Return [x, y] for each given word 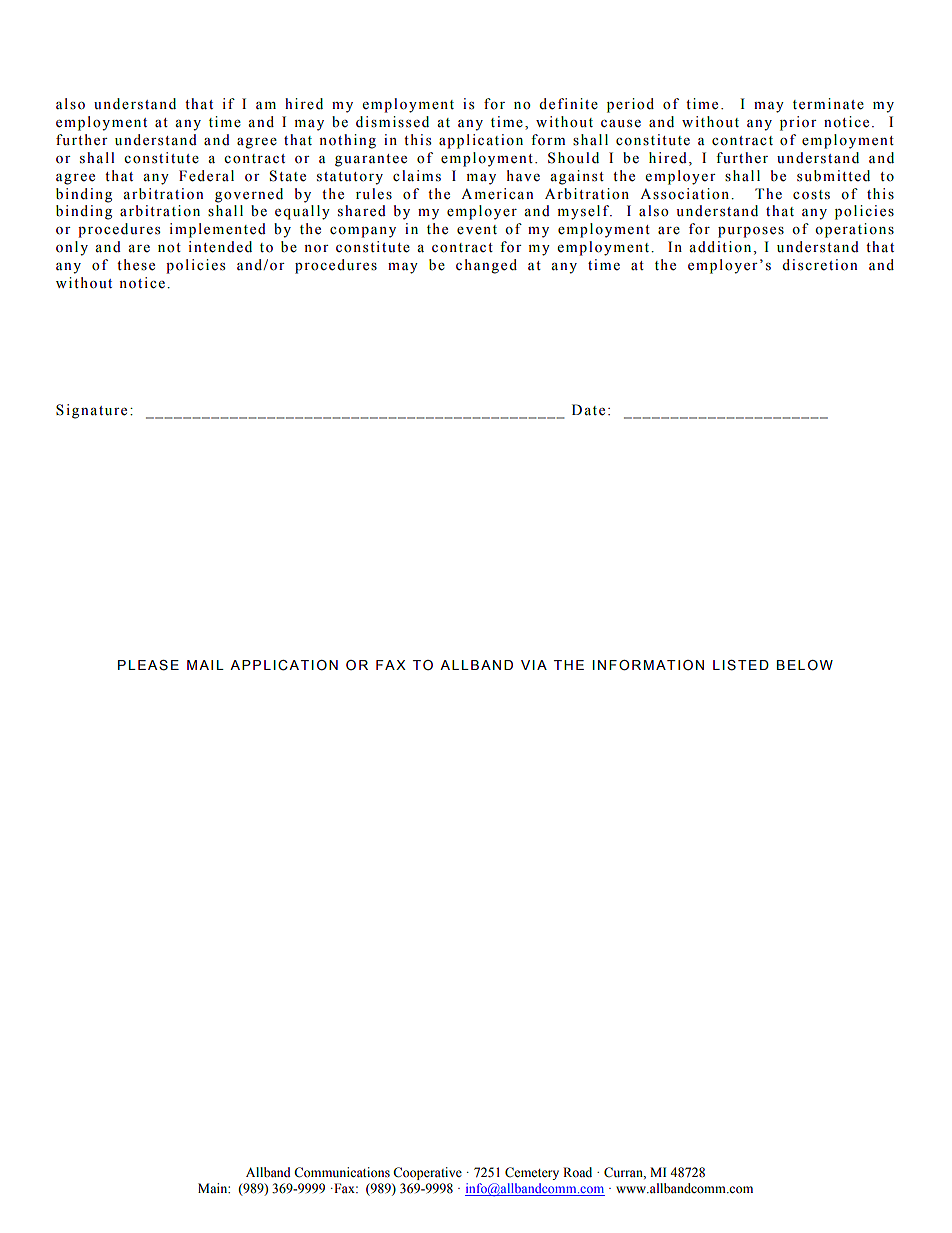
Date [588, 410]
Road [577, 1172]
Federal [206, 176]
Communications [342, 1172]
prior [798, 123]
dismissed [392, 122]
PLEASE [148, 665]
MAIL [205, 665]
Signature [91, 411]
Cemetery [532, 1173]
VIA [534, 665]
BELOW [805, 665]
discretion [820, 265]
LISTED [741, 665]
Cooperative [427, 1173]
